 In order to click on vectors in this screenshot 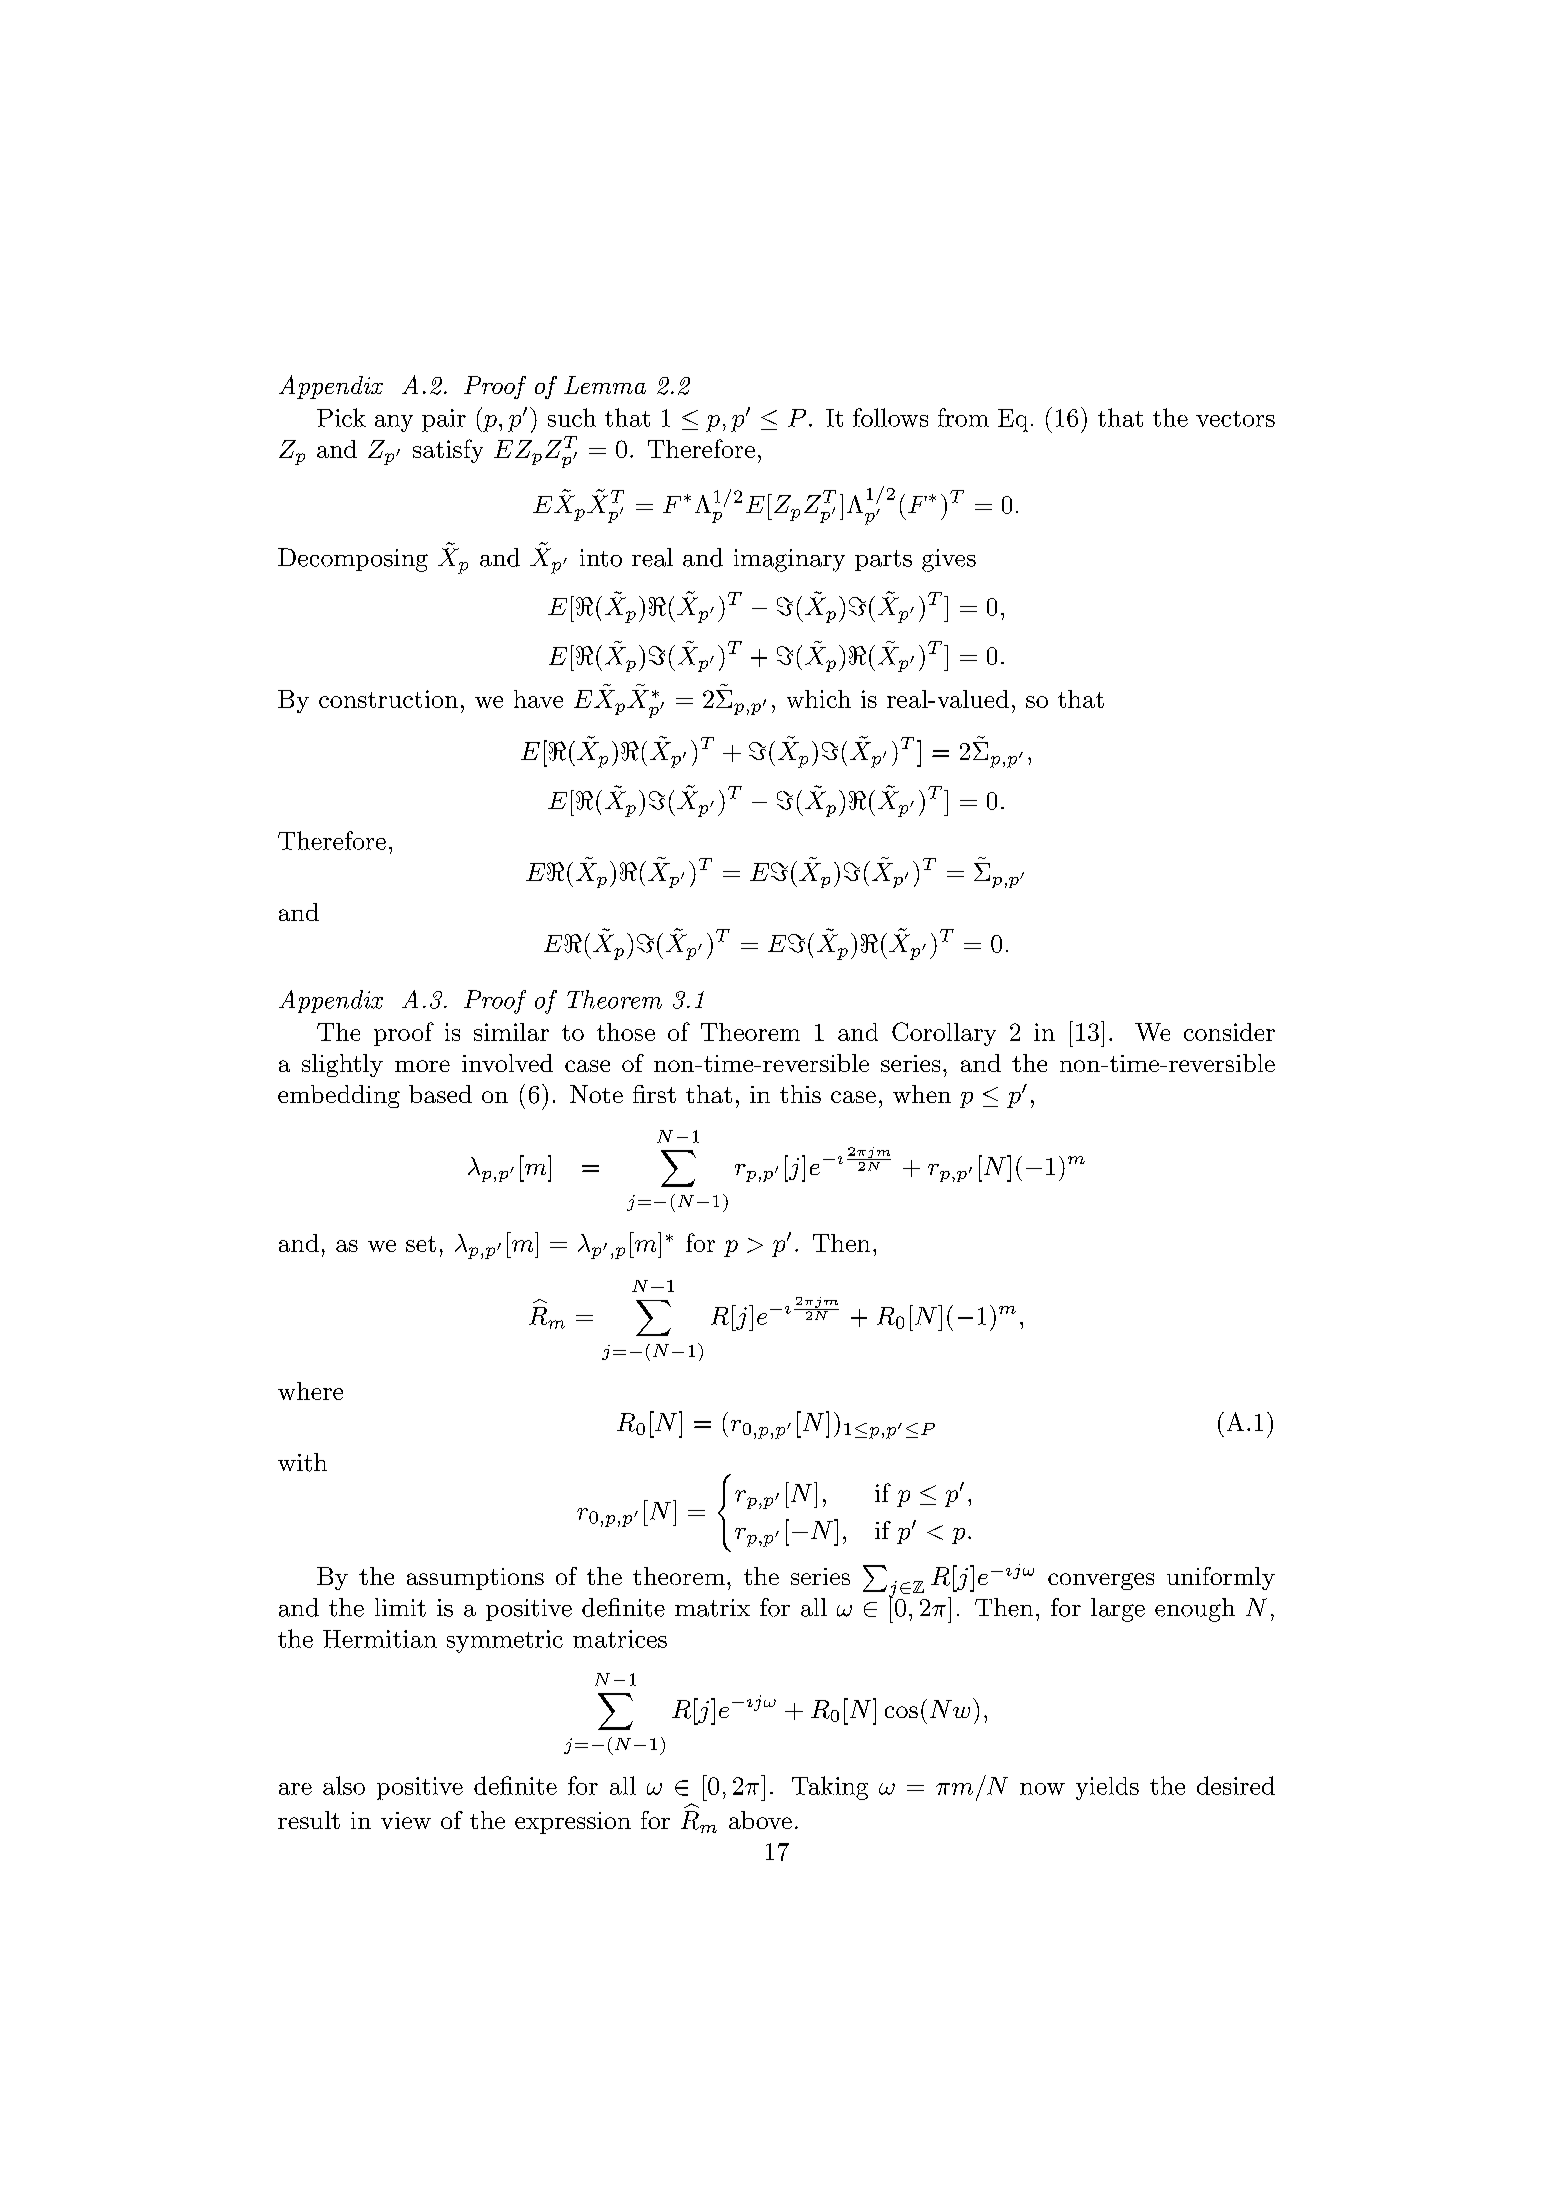, I will do `click(1235, 419)`.
